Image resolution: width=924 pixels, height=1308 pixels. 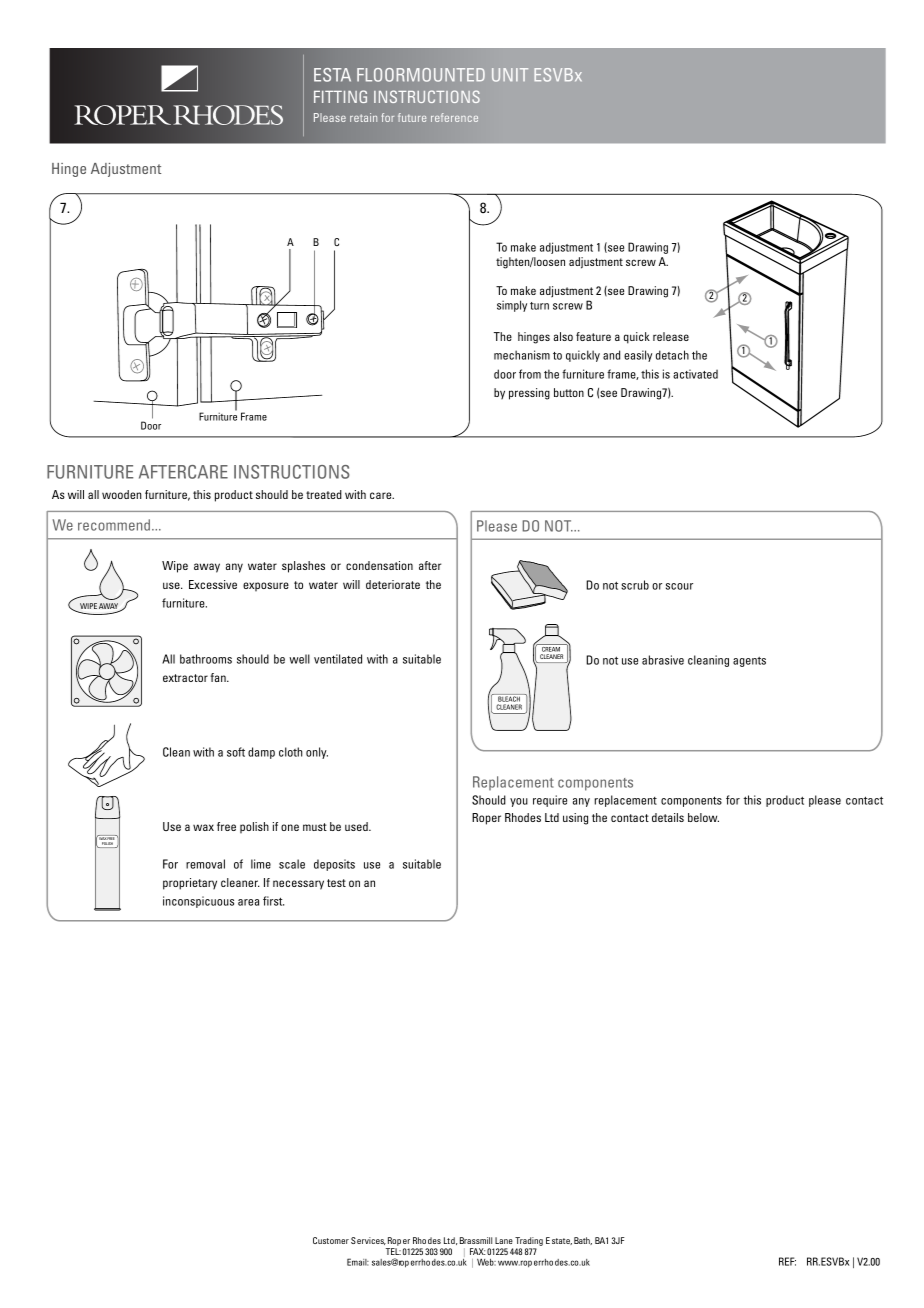 I want to click on Customer, so click(x=331, y=1240).
